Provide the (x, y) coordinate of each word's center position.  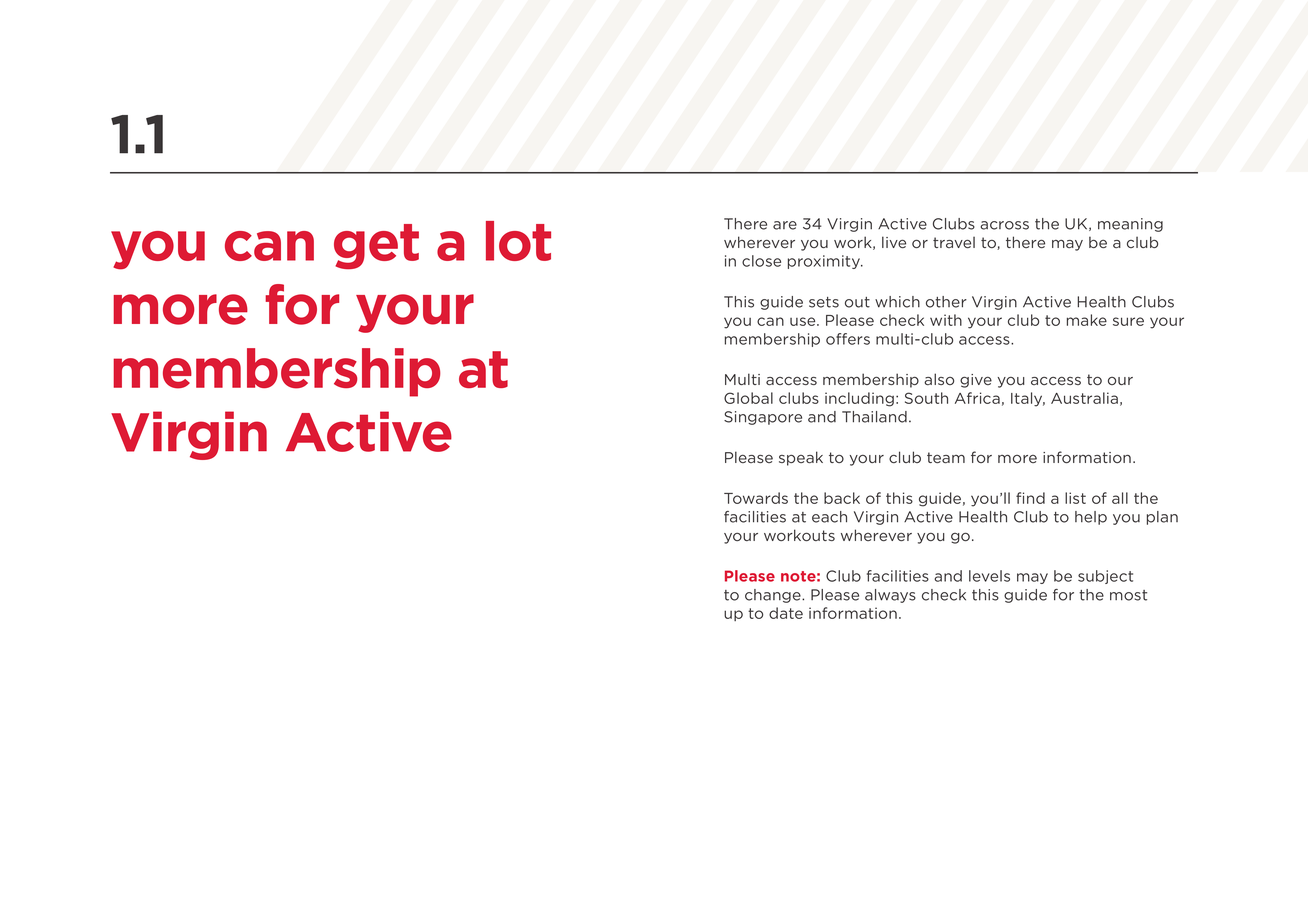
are (785, 225)
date (786, 613)
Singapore (763, 418)
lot (518, 241)
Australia (1084, 398)
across (1004, 225)
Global (748, 398)
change (774, 596)
